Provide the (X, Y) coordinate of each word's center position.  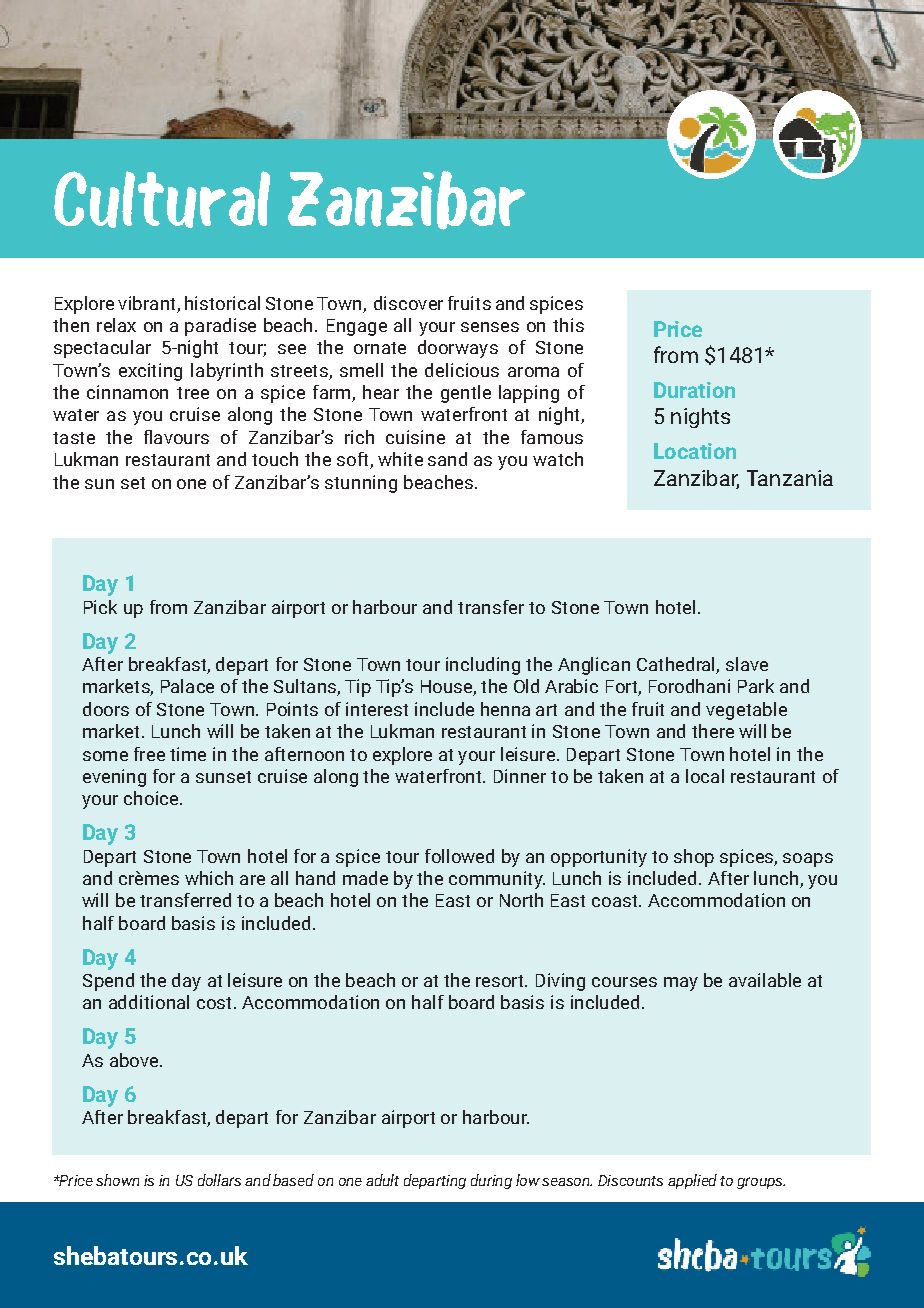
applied (692, 1181)
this (568, 325)
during (491, 1181)
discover (408, 303)
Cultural (162, 199)
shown (117, 1180)
